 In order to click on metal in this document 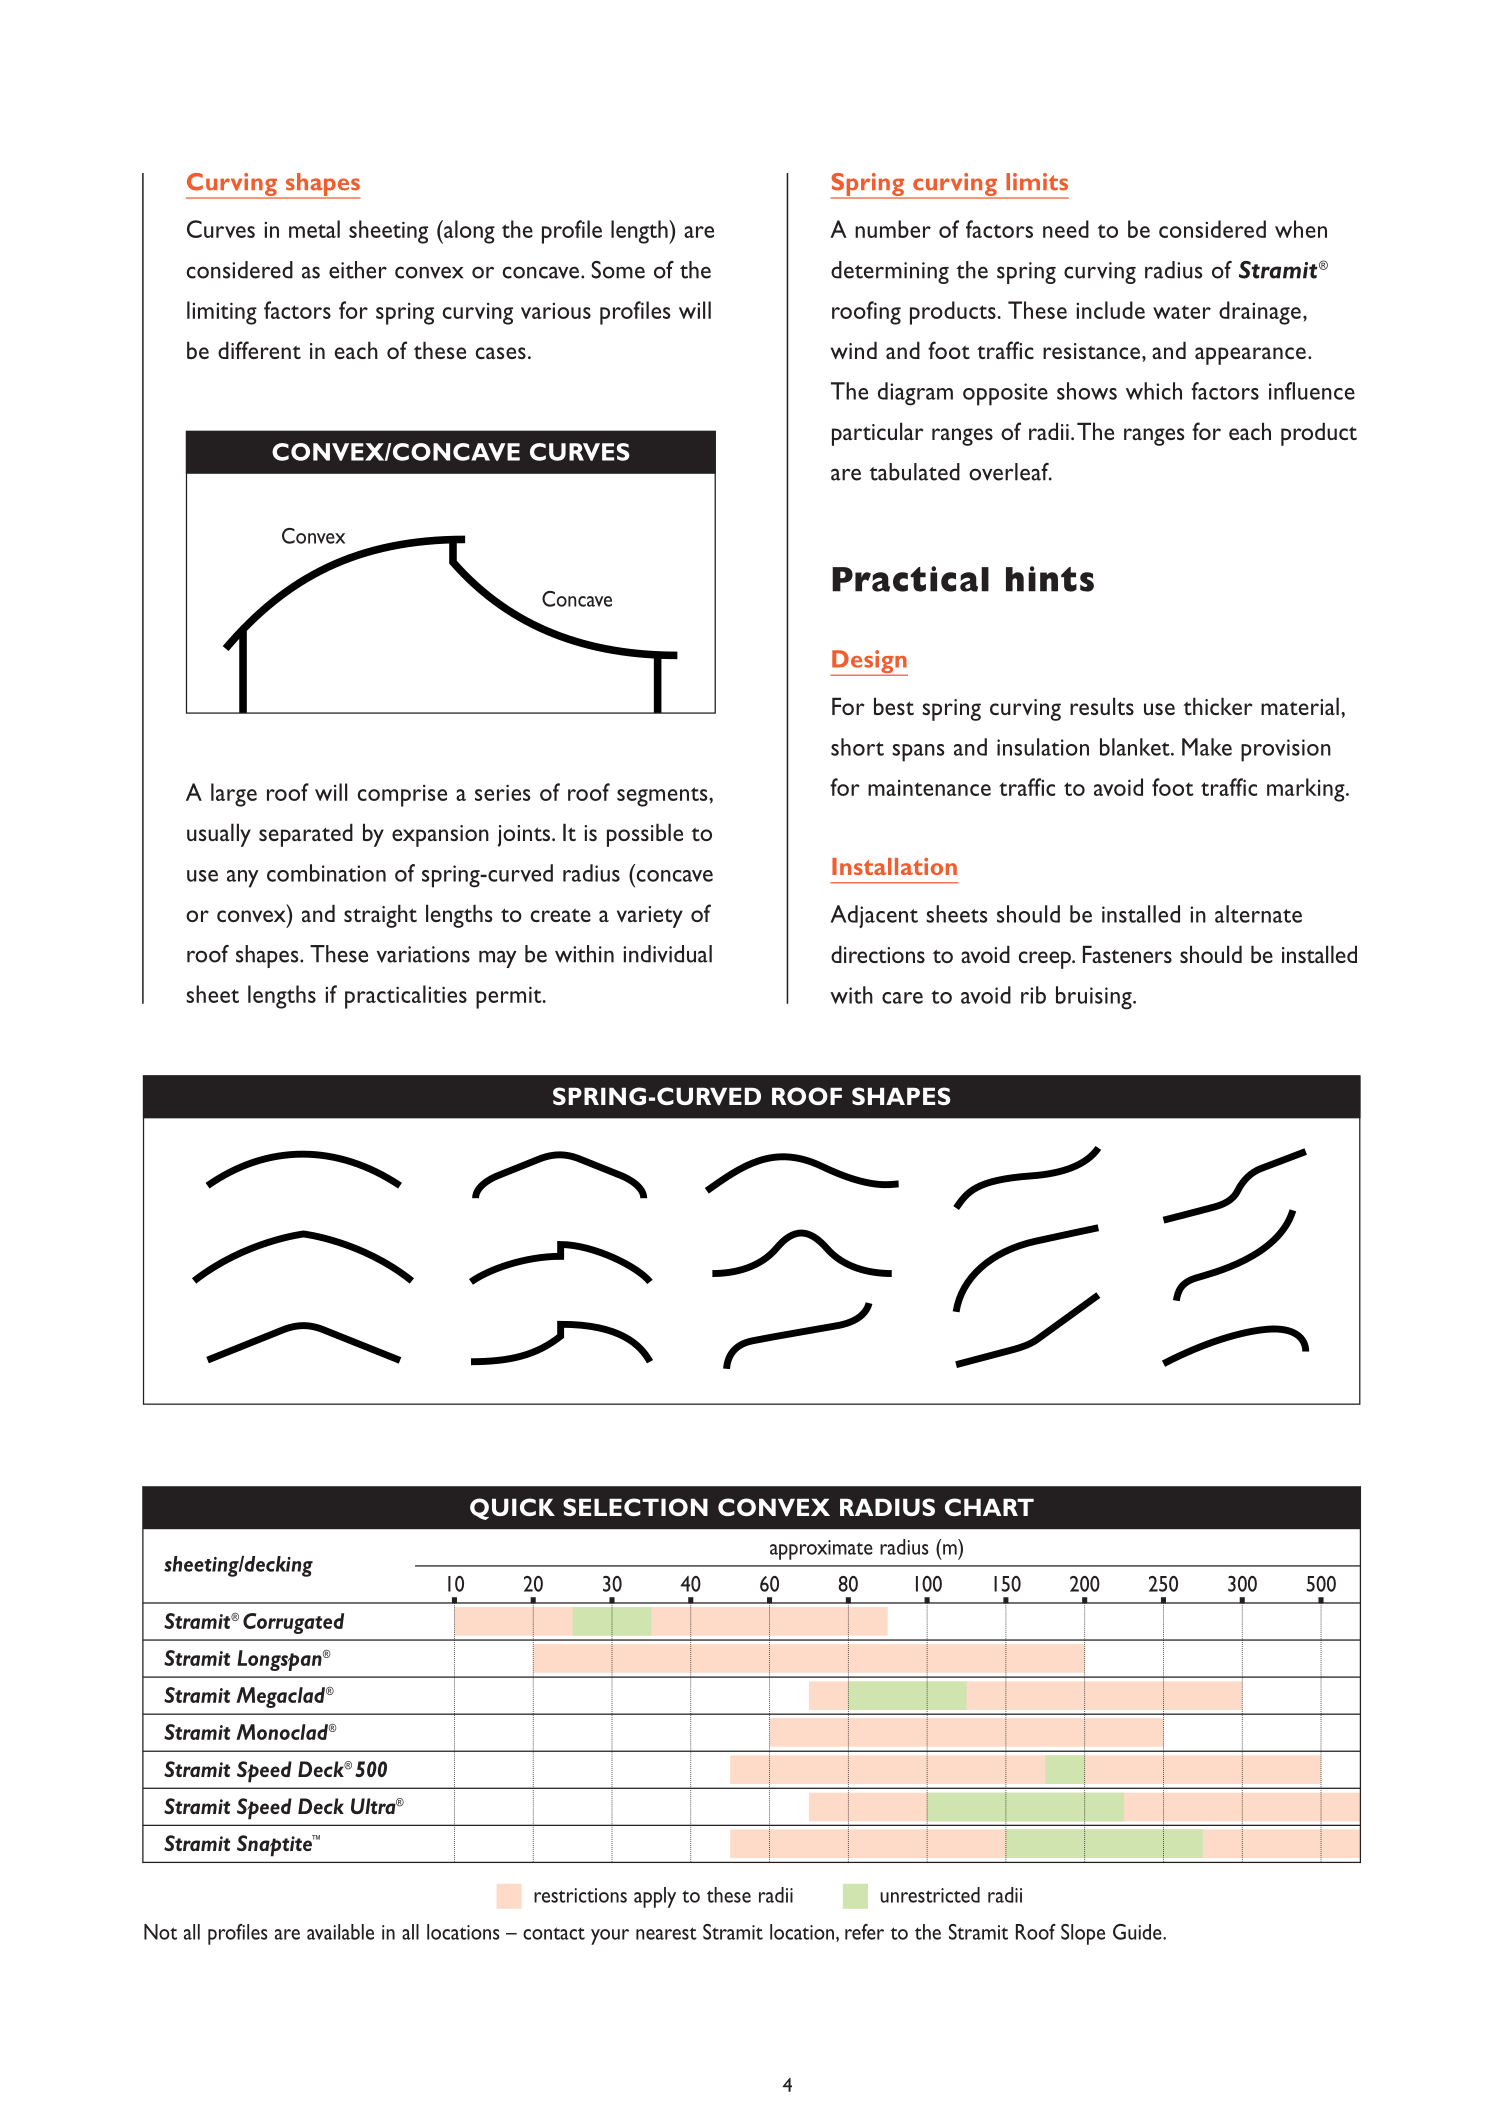, I will do `click(314, 229)`.
